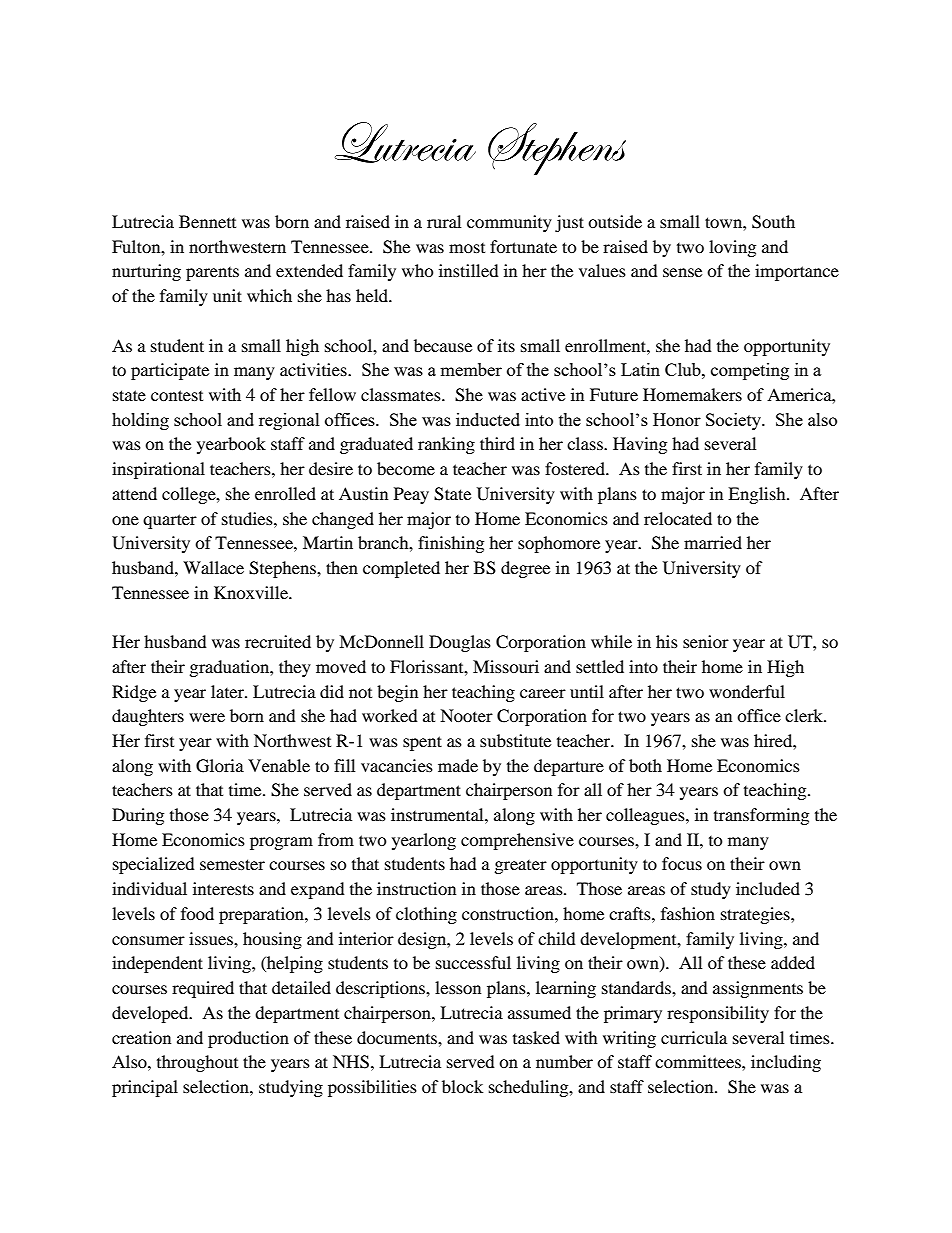 This screenshot has width=952, height=1233. Describe the element at coordinates (170, 521) in the screenshot. I see `quarter` at that location.
